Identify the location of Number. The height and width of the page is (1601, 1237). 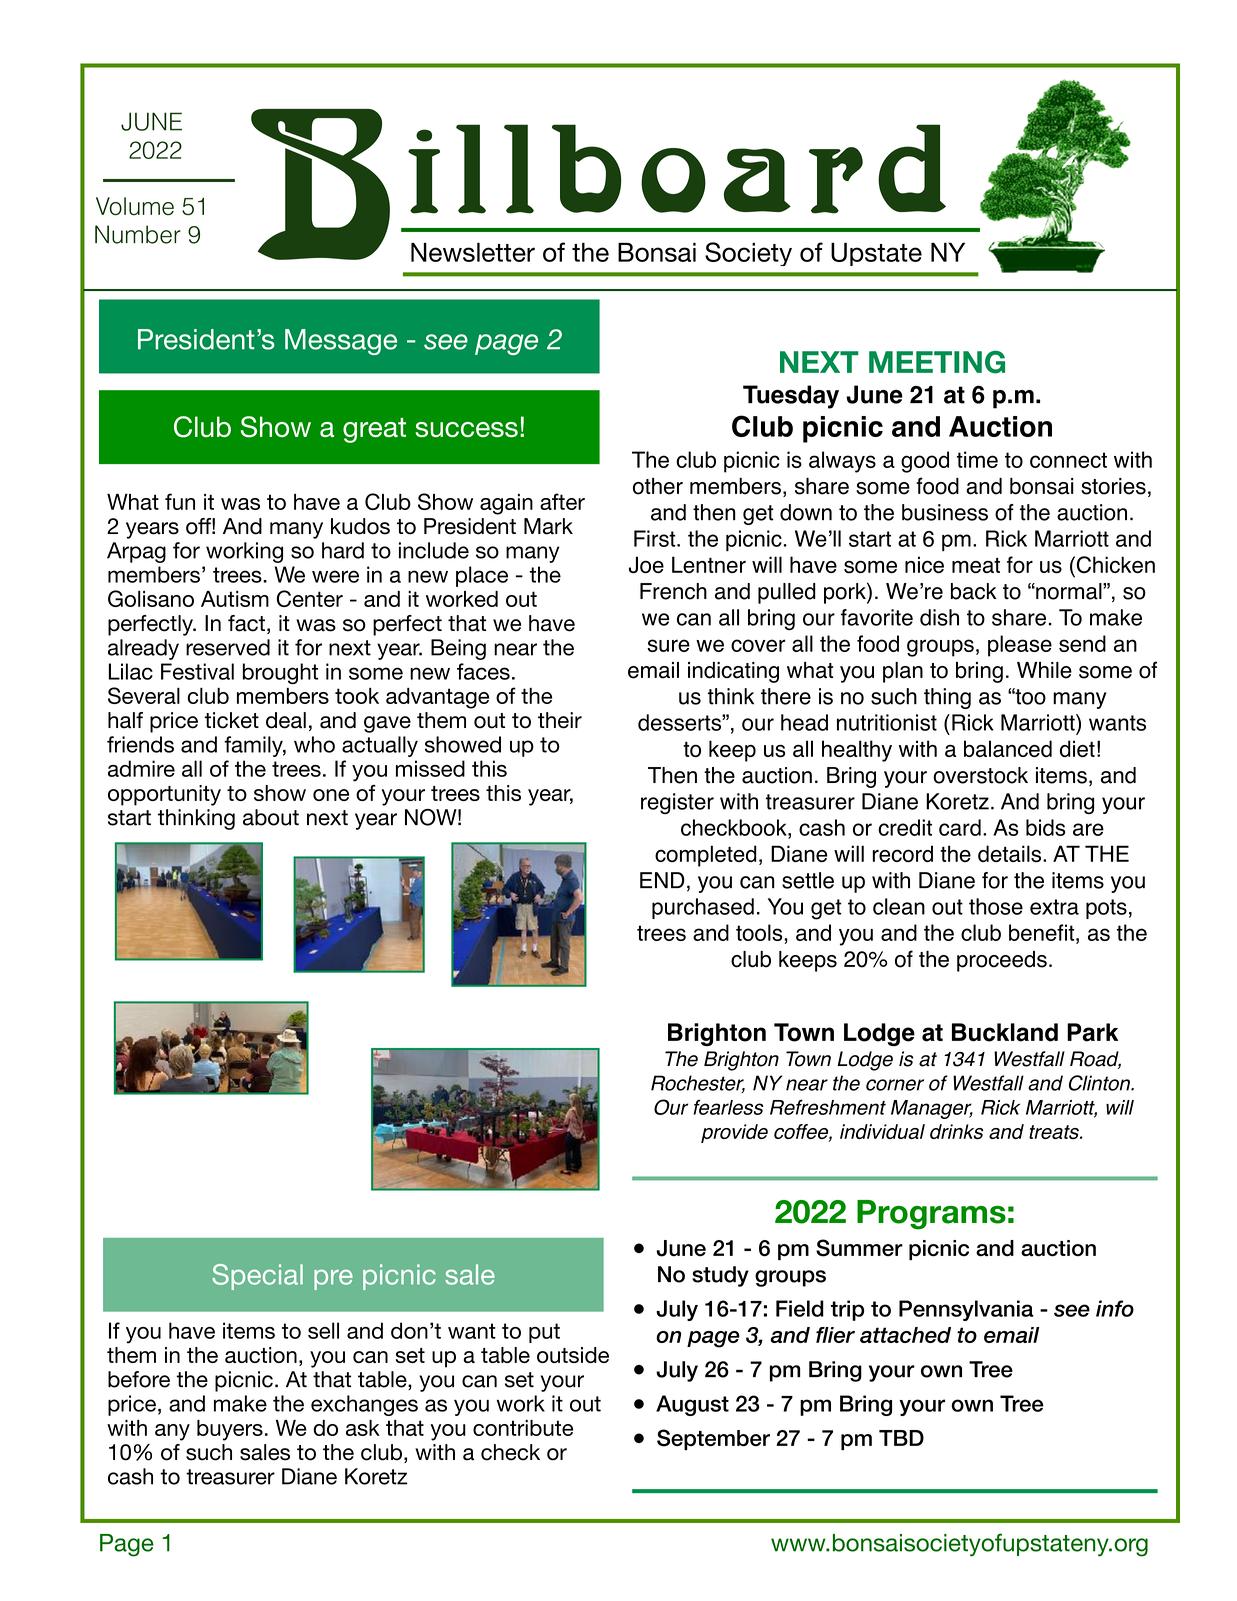
(138, 234).
